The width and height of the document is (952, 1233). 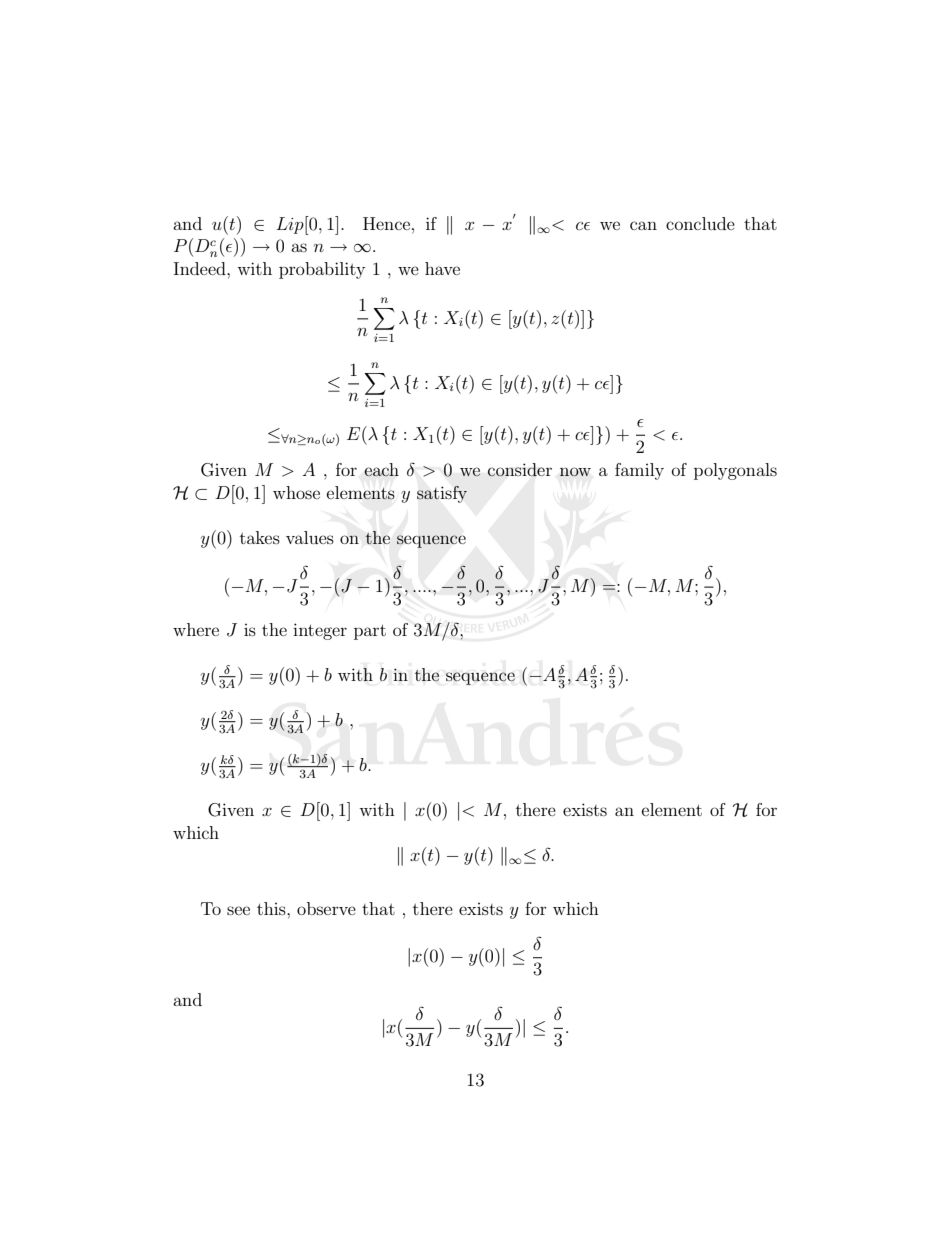 What do you see at coordinates (296, 492) in the document?
I see `whose` at bounding box center [296, 492].
